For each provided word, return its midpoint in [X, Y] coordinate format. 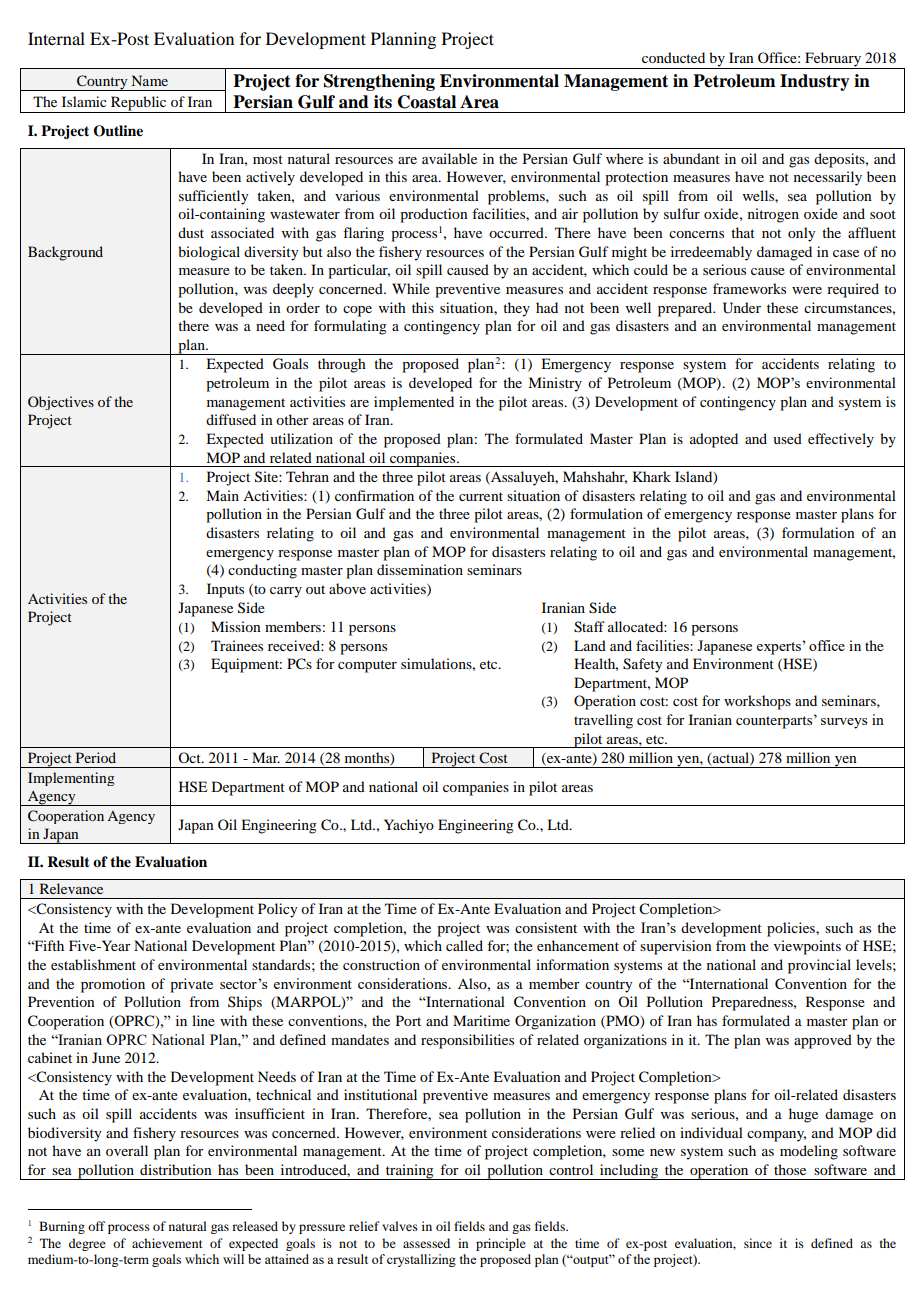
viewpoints [807, 947]
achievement [167, 1243]
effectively [841, 440]
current [481, 496]
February [833, 60]
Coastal [427, 102]
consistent [546, 927]
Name [150, 80]
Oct [190, 757]
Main [222, 495]
